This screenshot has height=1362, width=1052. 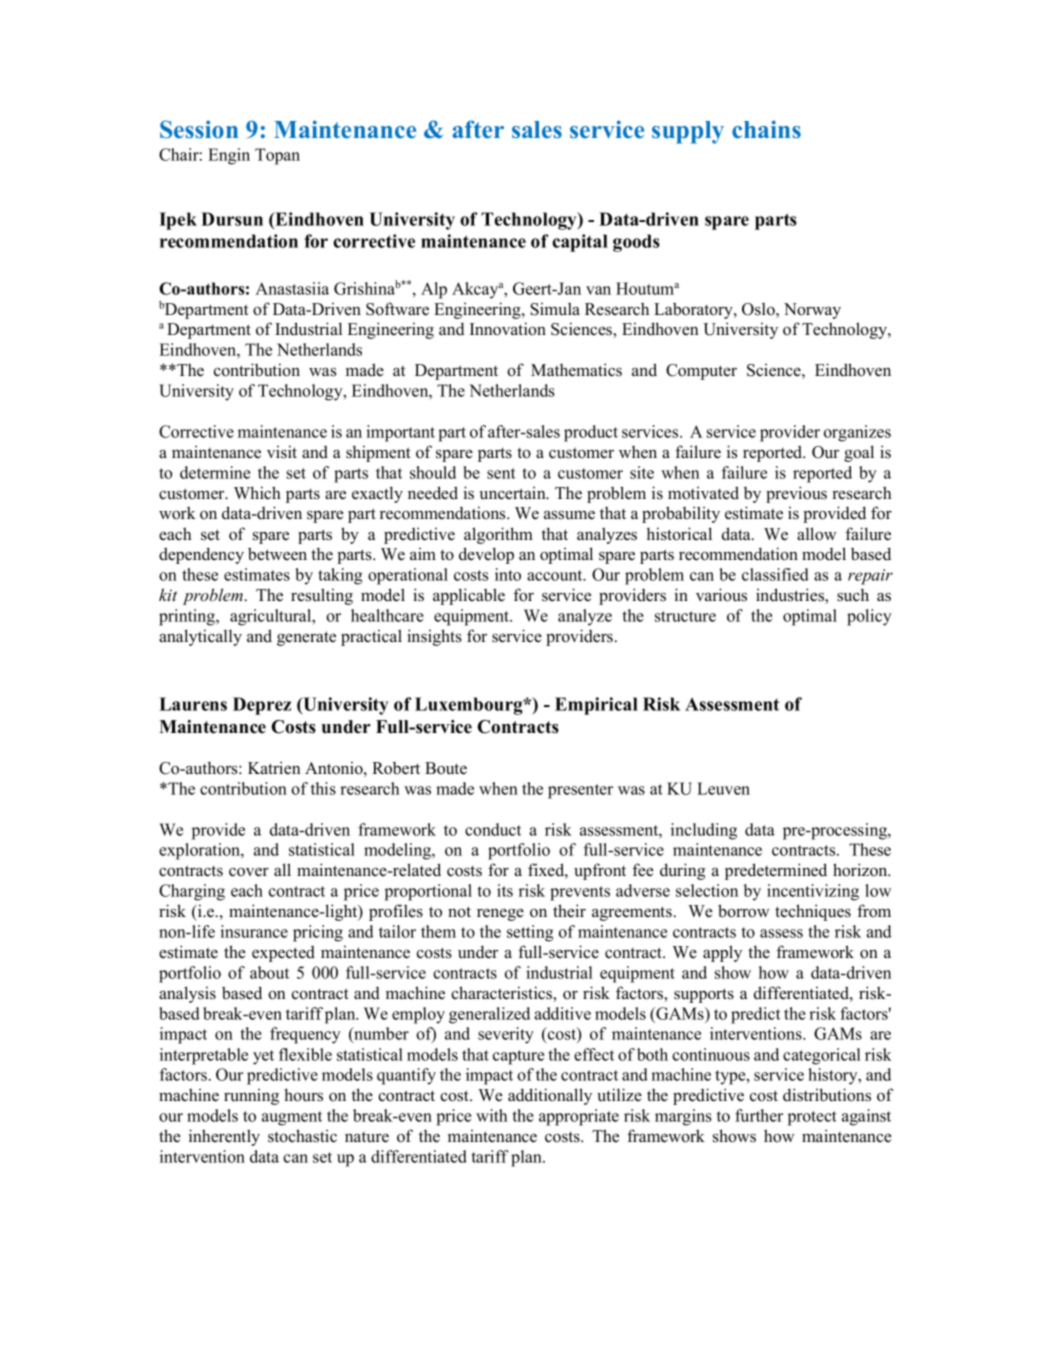 What do you see at coordinates (580, 243) in the screenshot?
I see `capital` at bounding box center [580, 243].
